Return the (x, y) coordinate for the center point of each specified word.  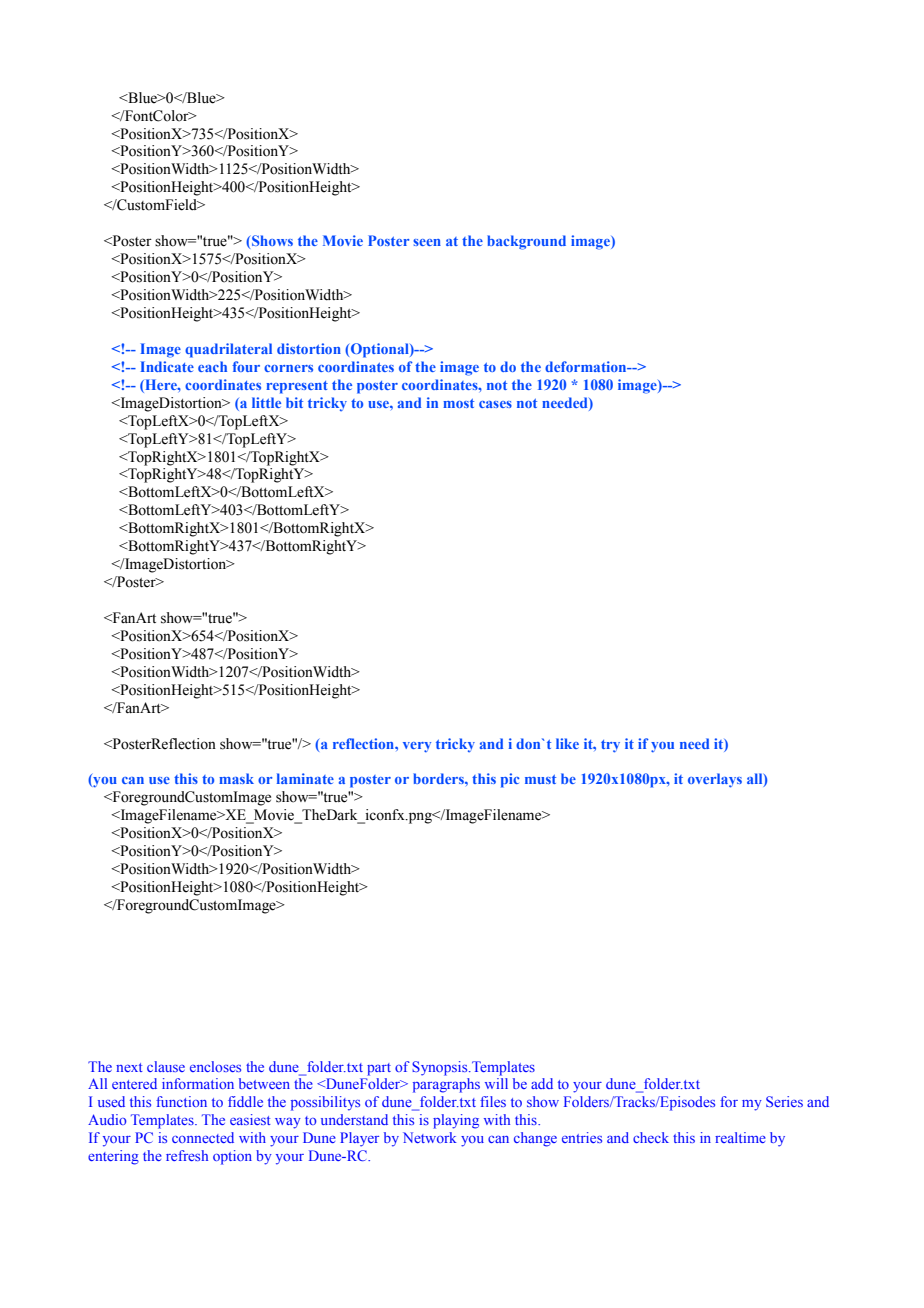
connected (203, 1137)
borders (439, 778)
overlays (715, 780)
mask (236, 778)
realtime (740, 1137)
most (458, 403)
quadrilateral (228, 350)
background (526, 242)
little (266, 402)
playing (456, 1121)
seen (427, 242)
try (610, 746)
